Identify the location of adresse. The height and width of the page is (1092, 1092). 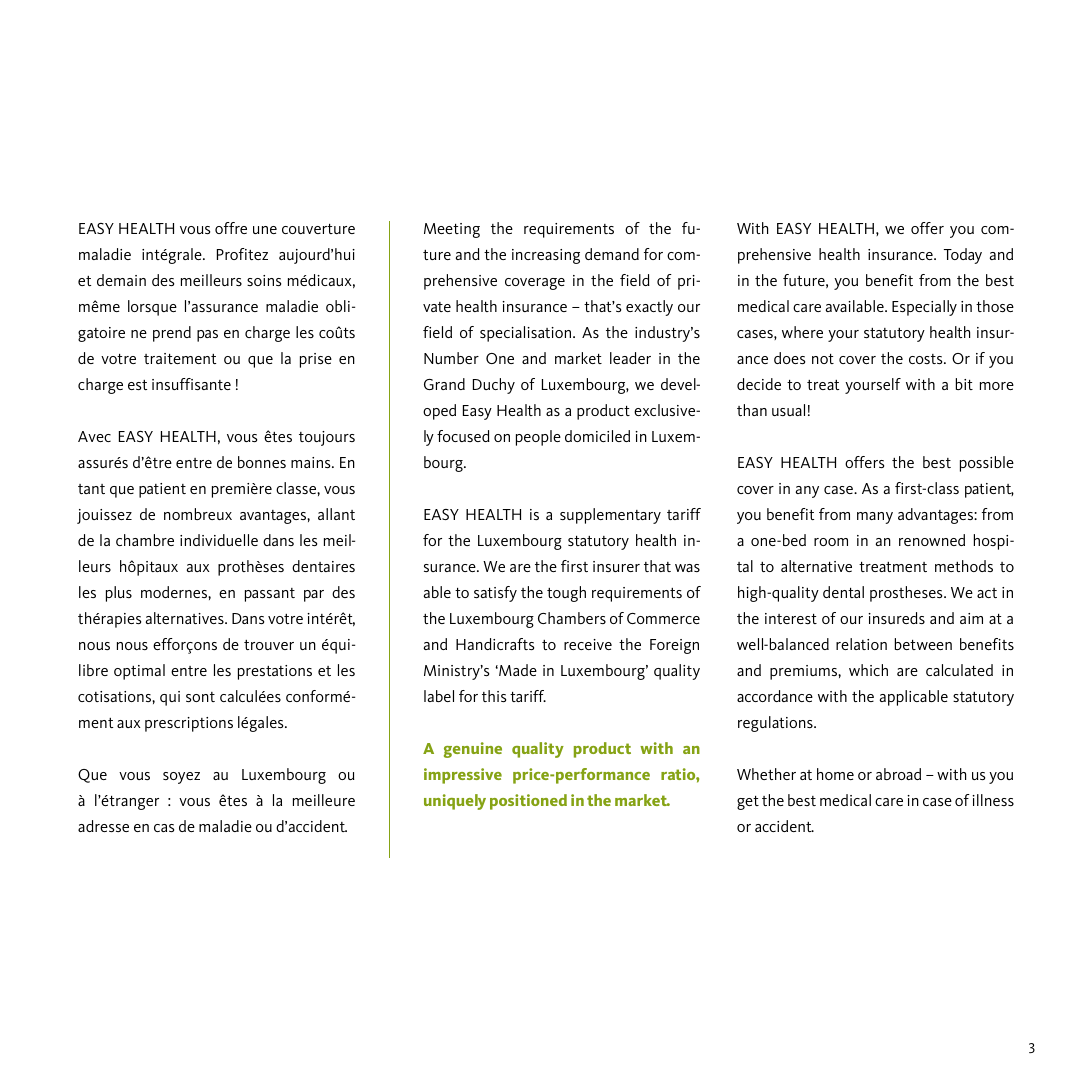
(103, 826).
